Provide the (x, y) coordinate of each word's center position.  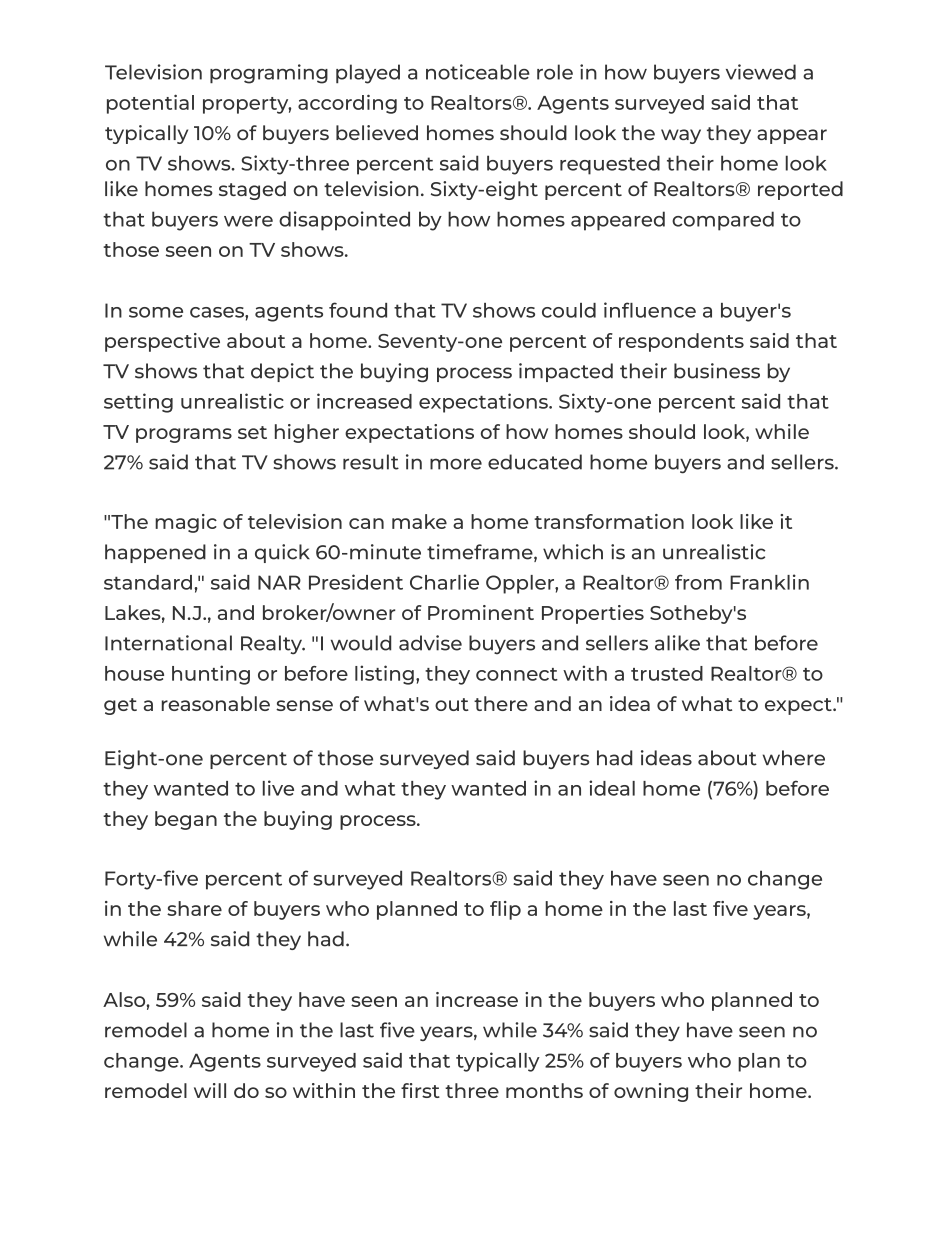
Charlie (444, 582)
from (698, 582)
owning (651, 1092)
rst (427, 1091)
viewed (761, 72)
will (210, 1090)
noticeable (478, 72)
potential (150, 104)
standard (148, 582)
